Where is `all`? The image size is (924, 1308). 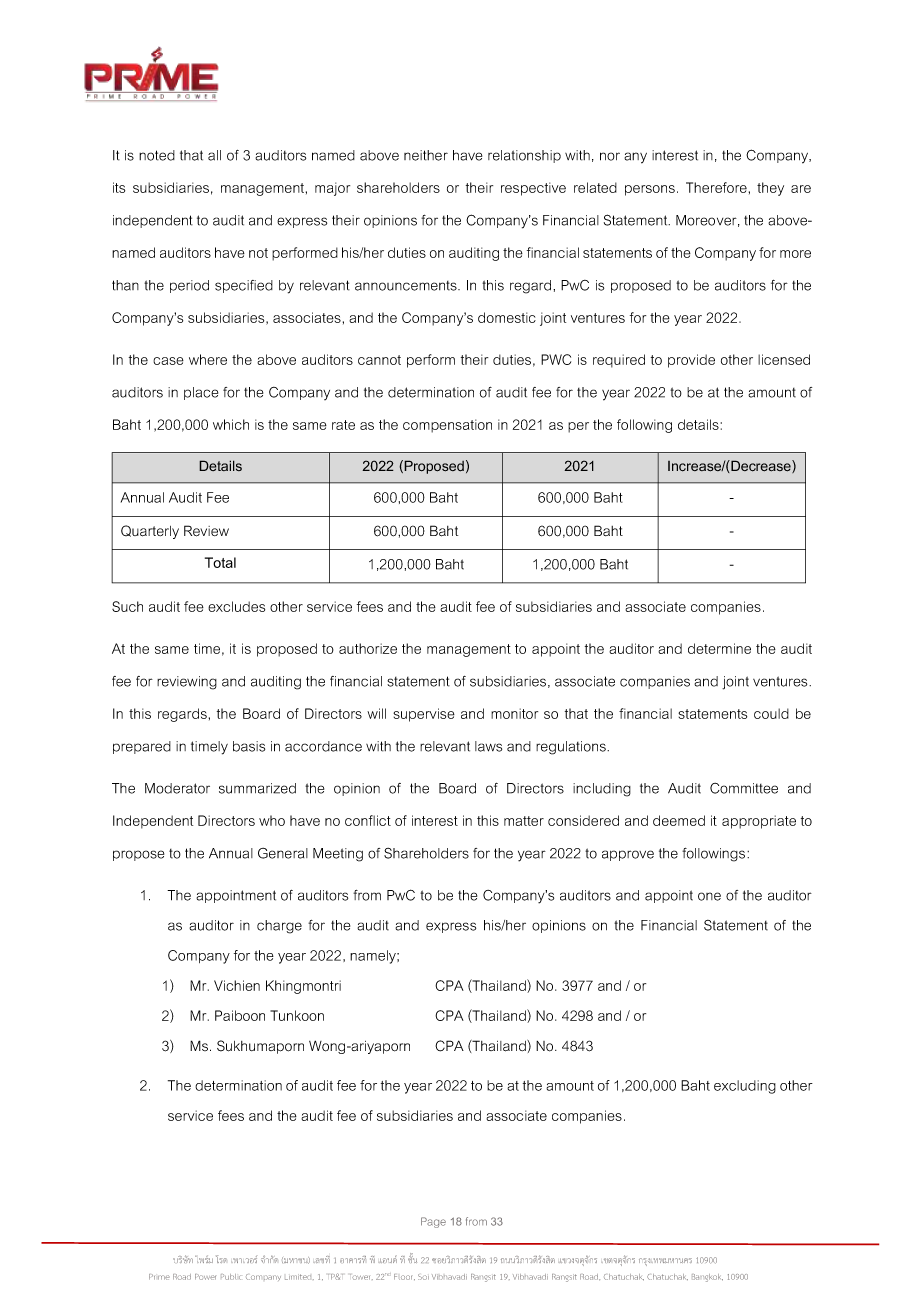 all is located at coordinates (214, 155).
